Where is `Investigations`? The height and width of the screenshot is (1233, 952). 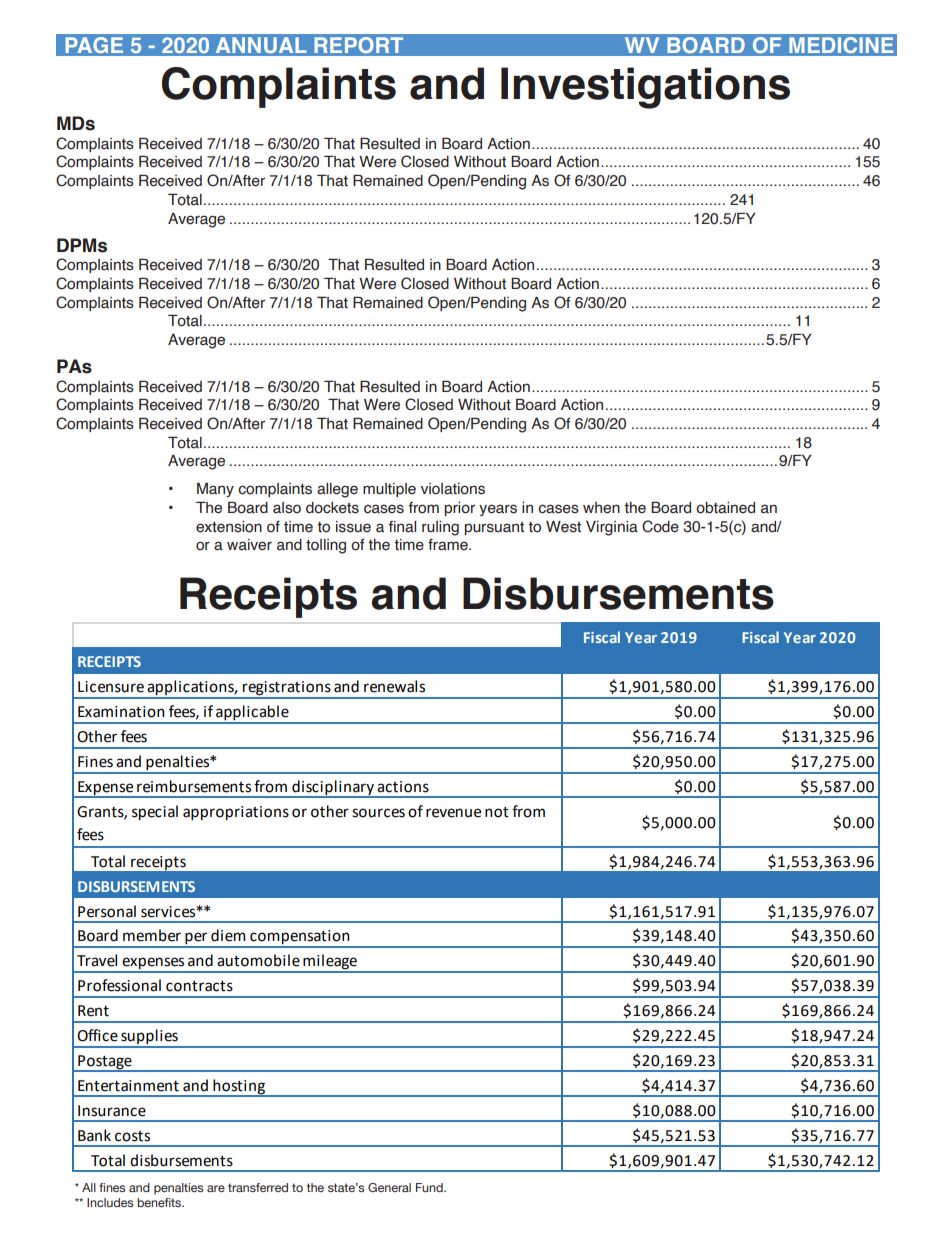 Investigations is located at coordinates (645, 88).
